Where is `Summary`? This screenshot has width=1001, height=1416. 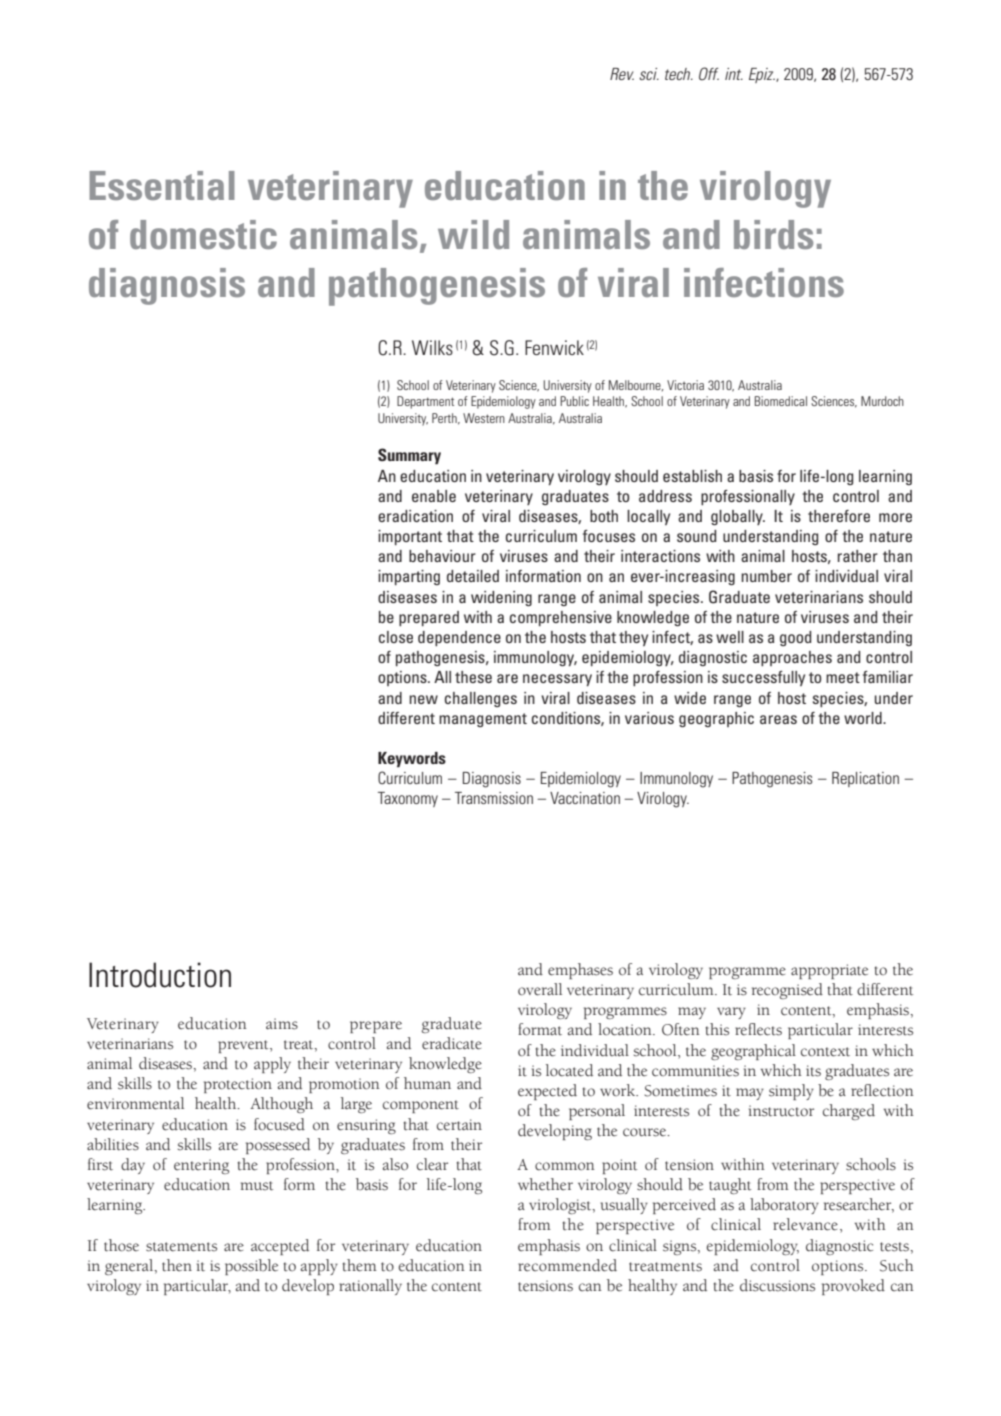
Summary is located at coordinates (409, 456).
